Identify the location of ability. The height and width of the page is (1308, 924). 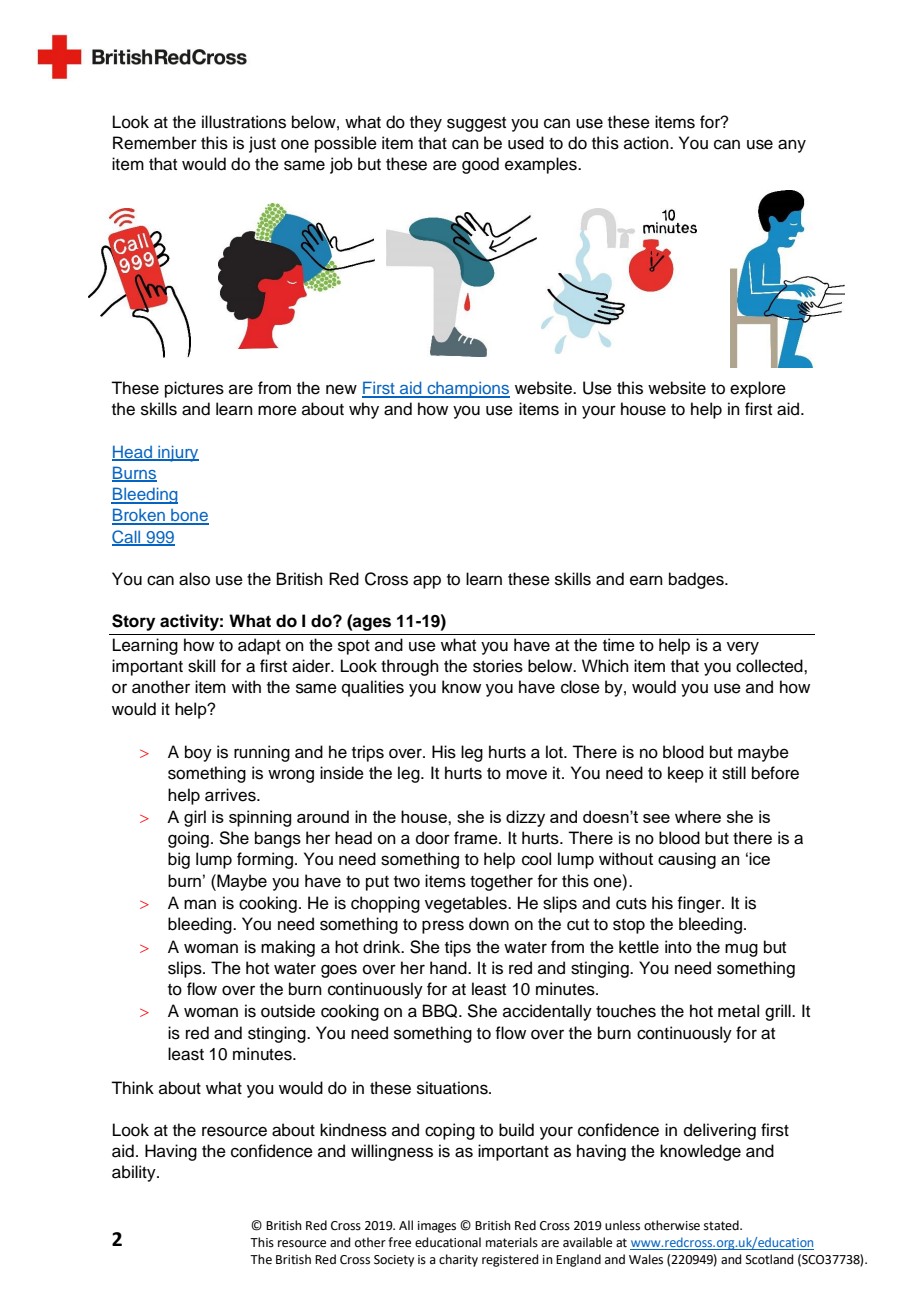
(135, 1173).
